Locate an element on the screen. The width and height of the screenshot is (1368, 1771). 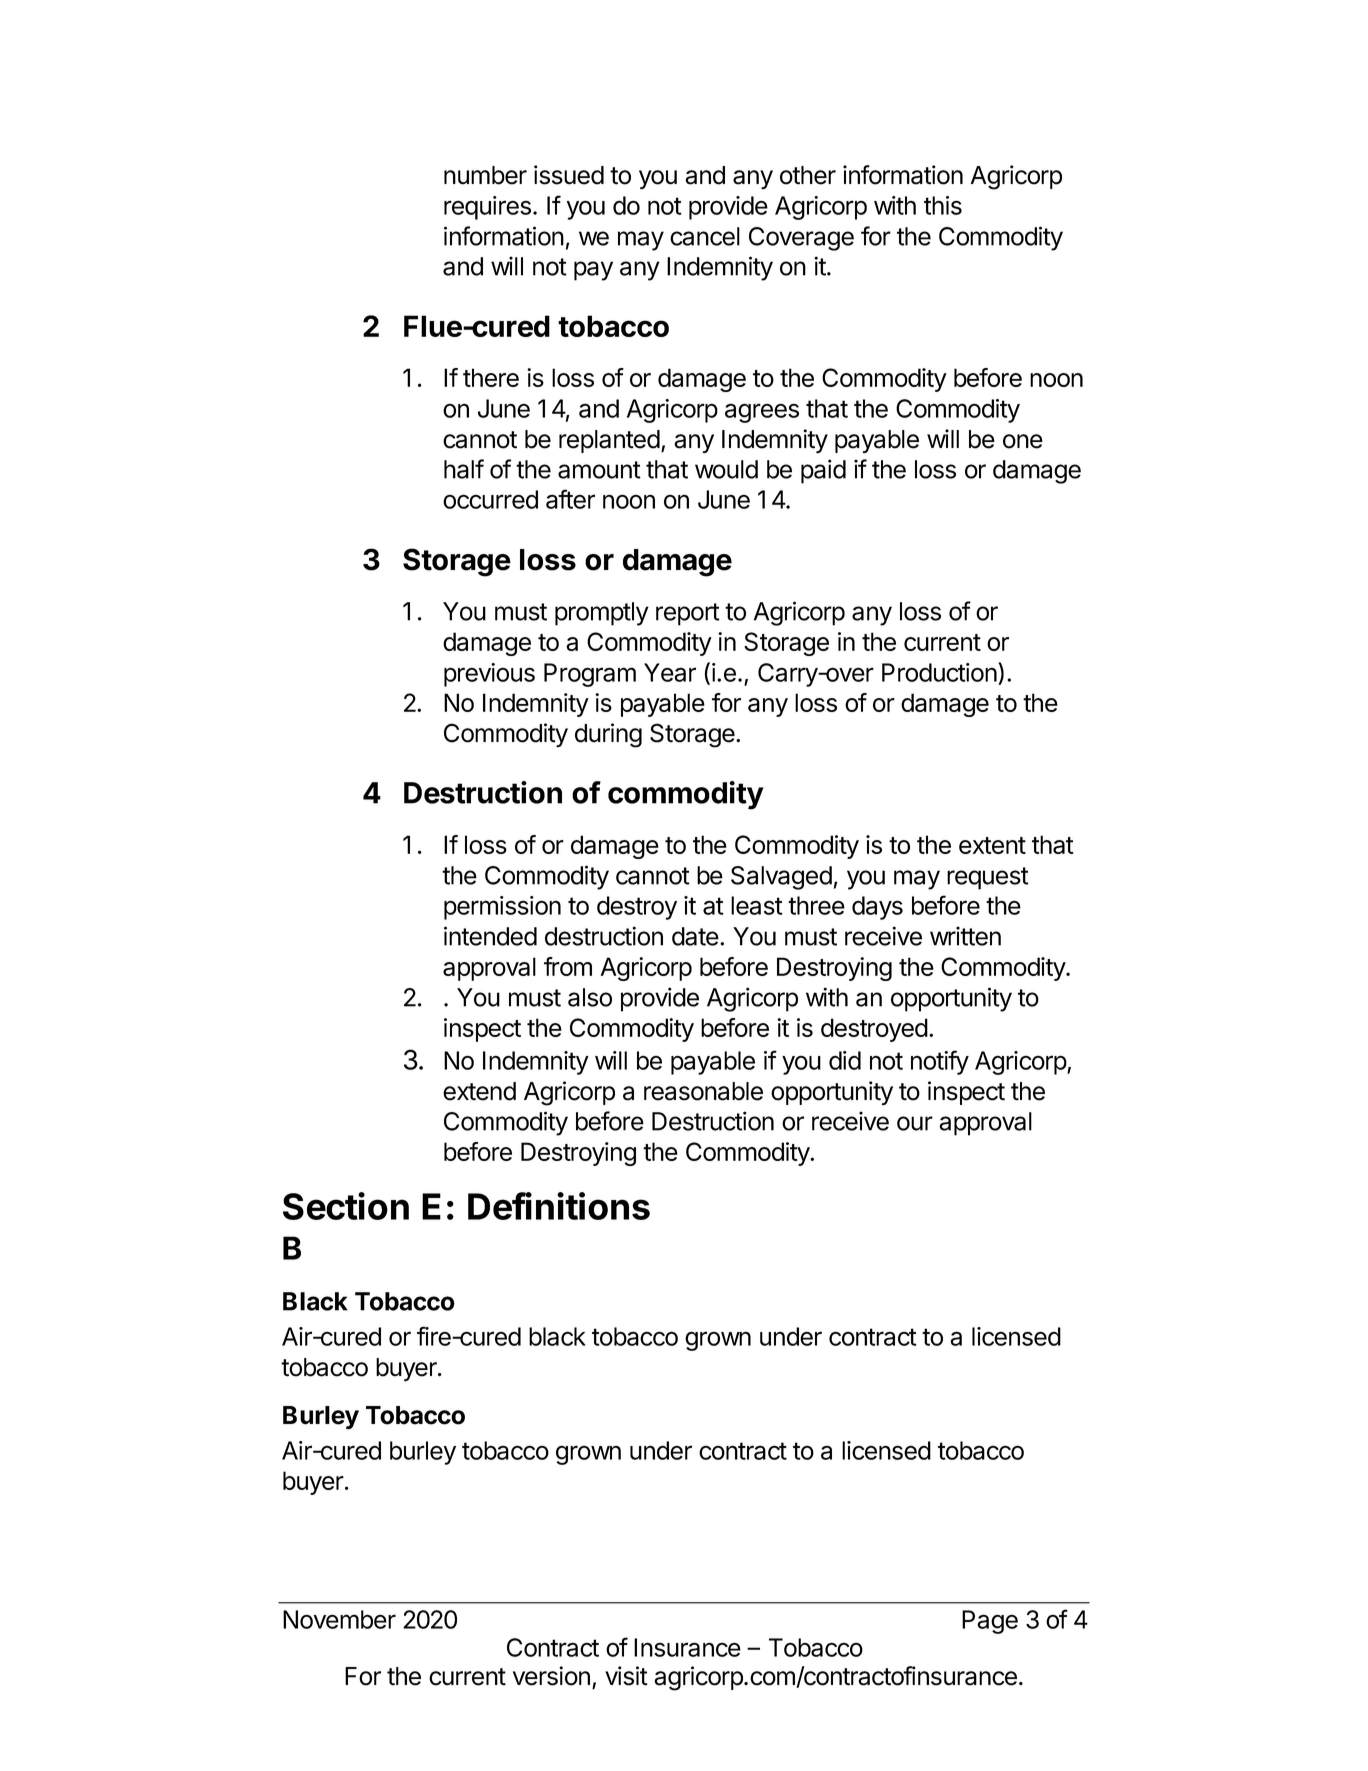
this is located at coordinates (943, 205).
